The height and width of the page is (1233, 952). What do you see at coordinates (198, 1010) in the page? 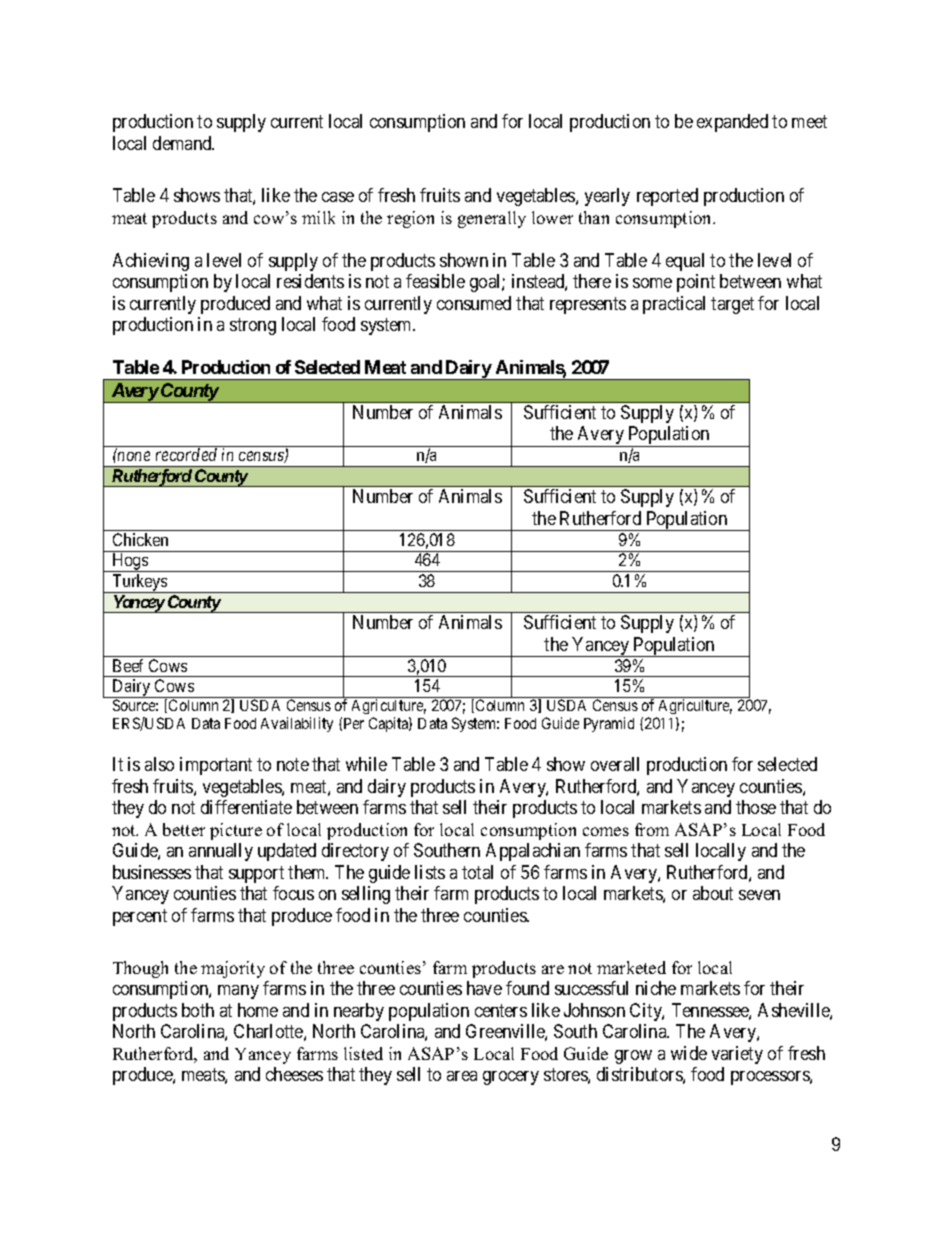
I see `both` at bounding box center [198, 1010].
